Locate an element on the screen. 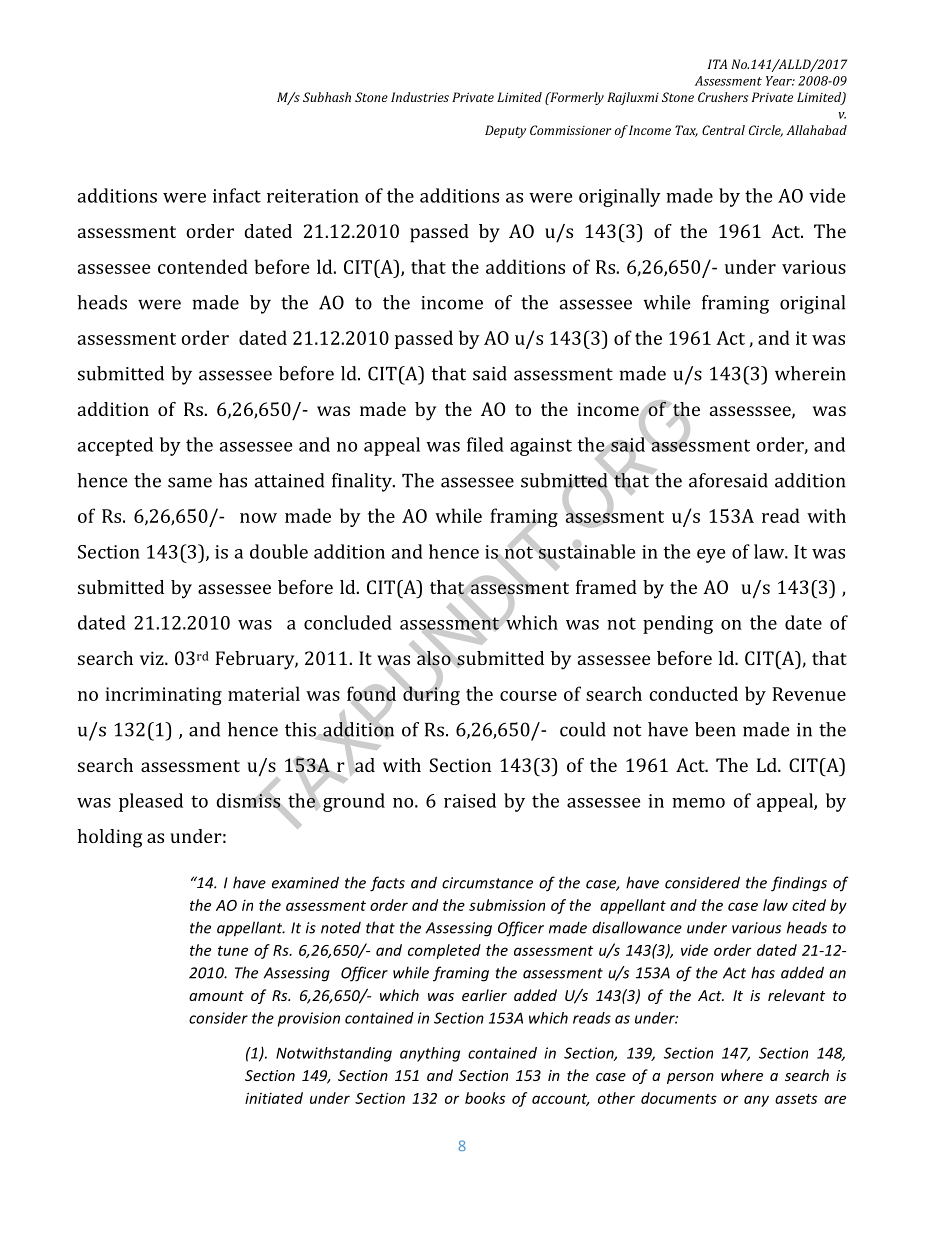 This screenshot has height=1233, width=952. eye is located at coordinates (711, 556).
